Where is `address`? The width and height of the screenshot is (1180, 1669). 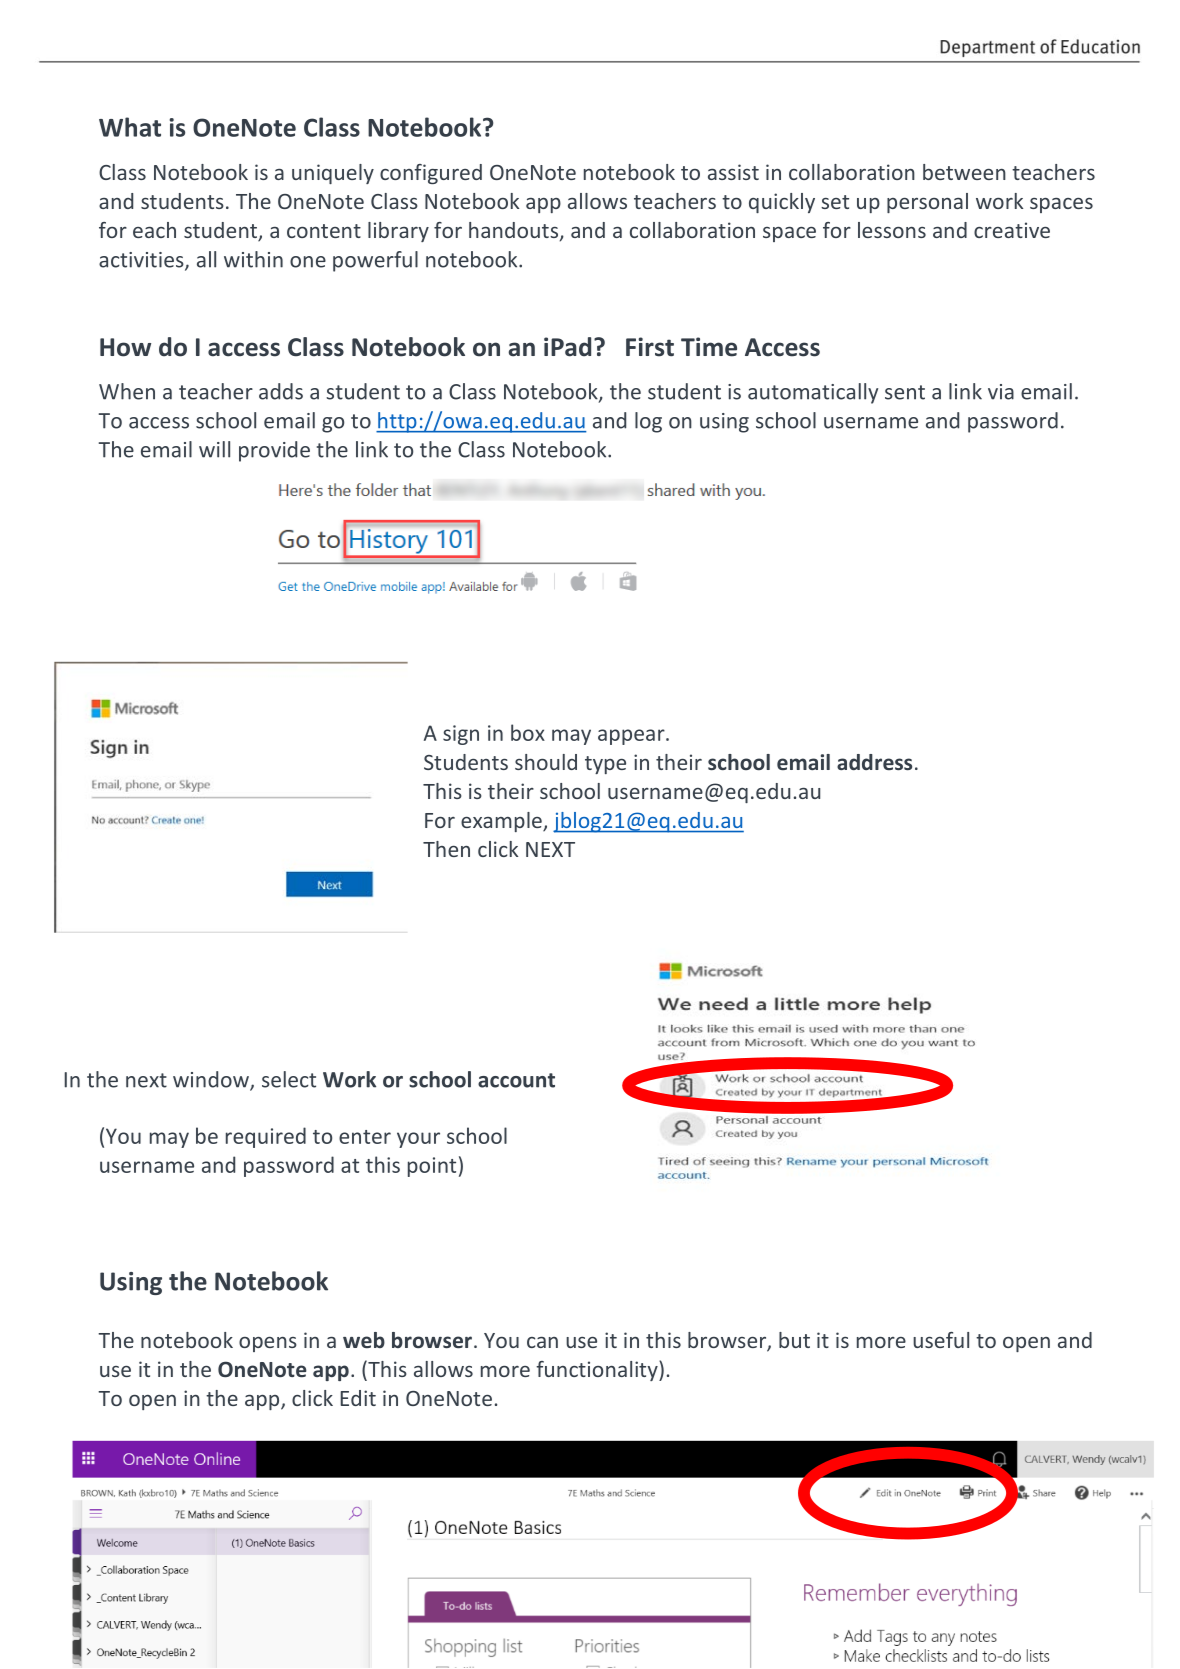 address is located at coordinates (874, 762).
